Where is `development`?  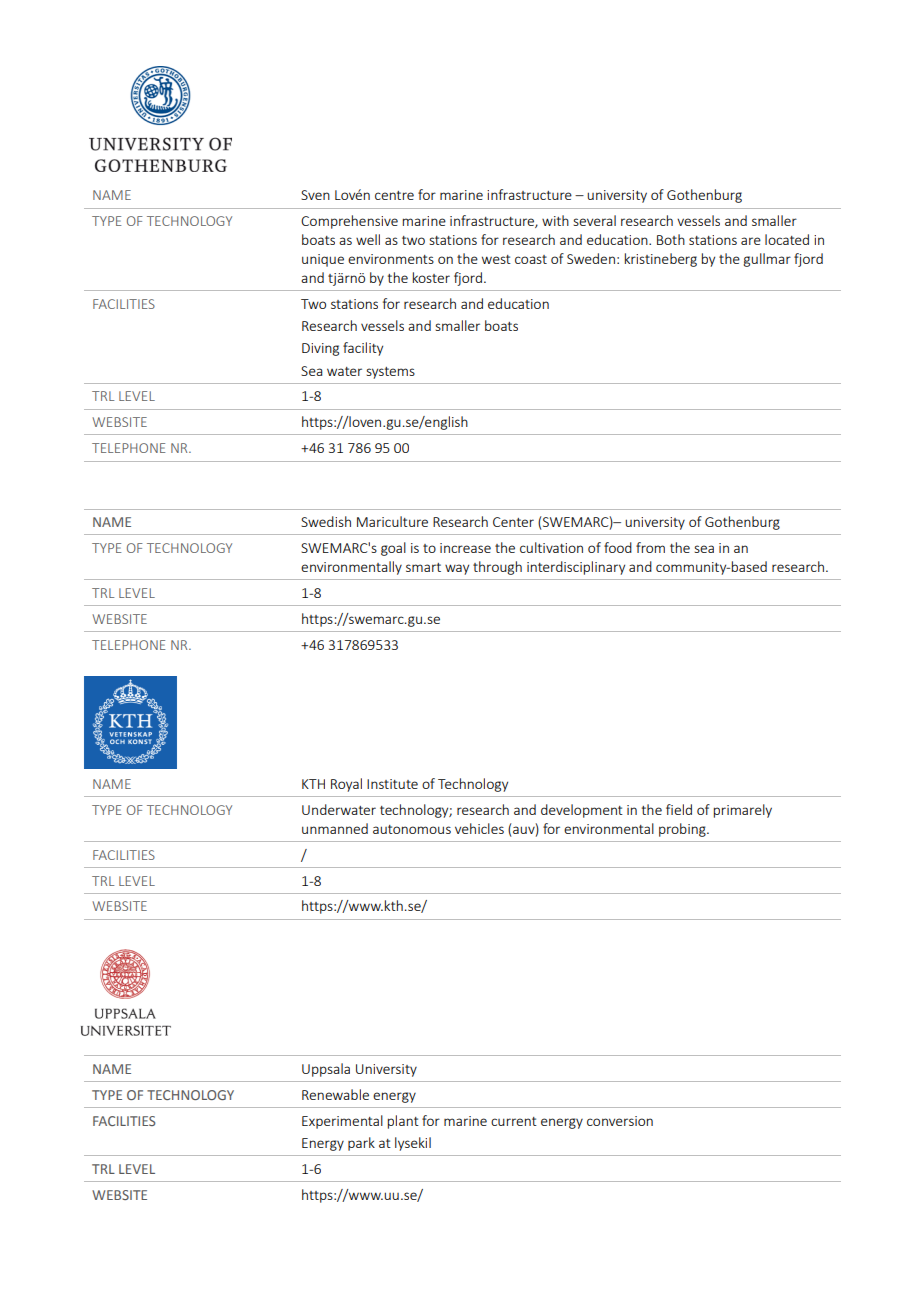 development is located at coordinates (582, 811).
